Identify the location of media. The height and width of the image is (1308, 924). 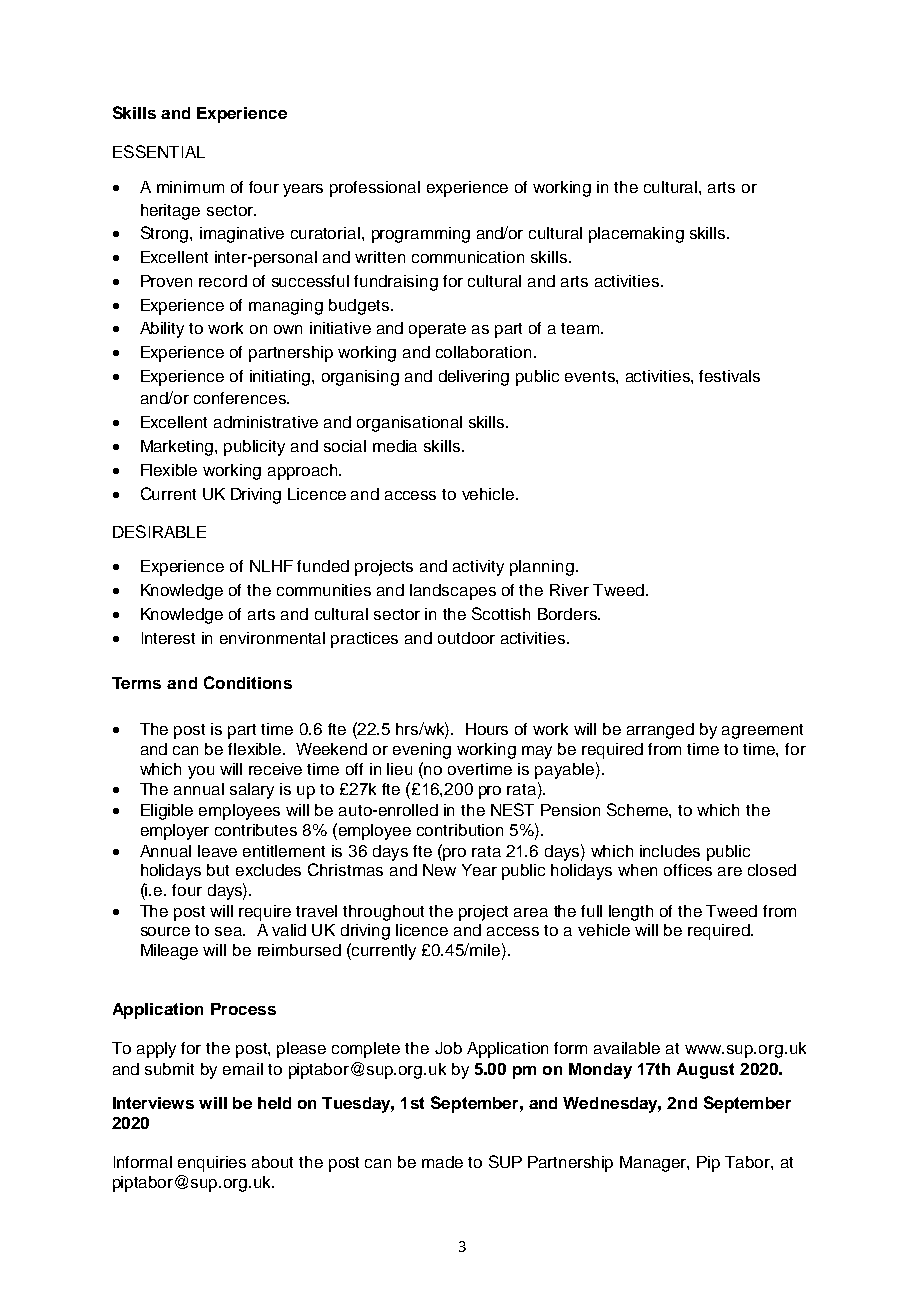
(395, 446).
